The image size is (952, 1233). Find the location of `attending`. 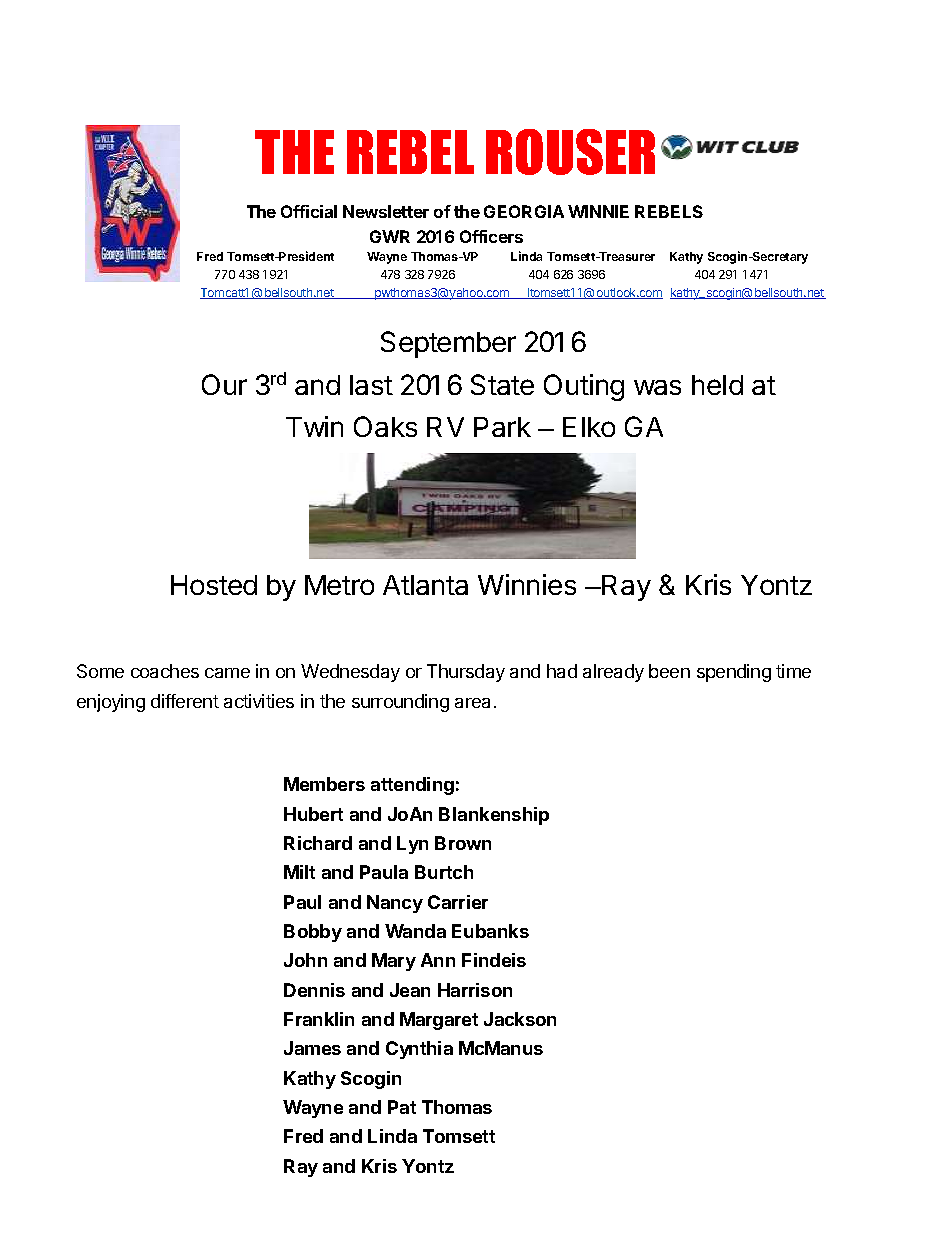

attending is located at coordinates (412, 786).
